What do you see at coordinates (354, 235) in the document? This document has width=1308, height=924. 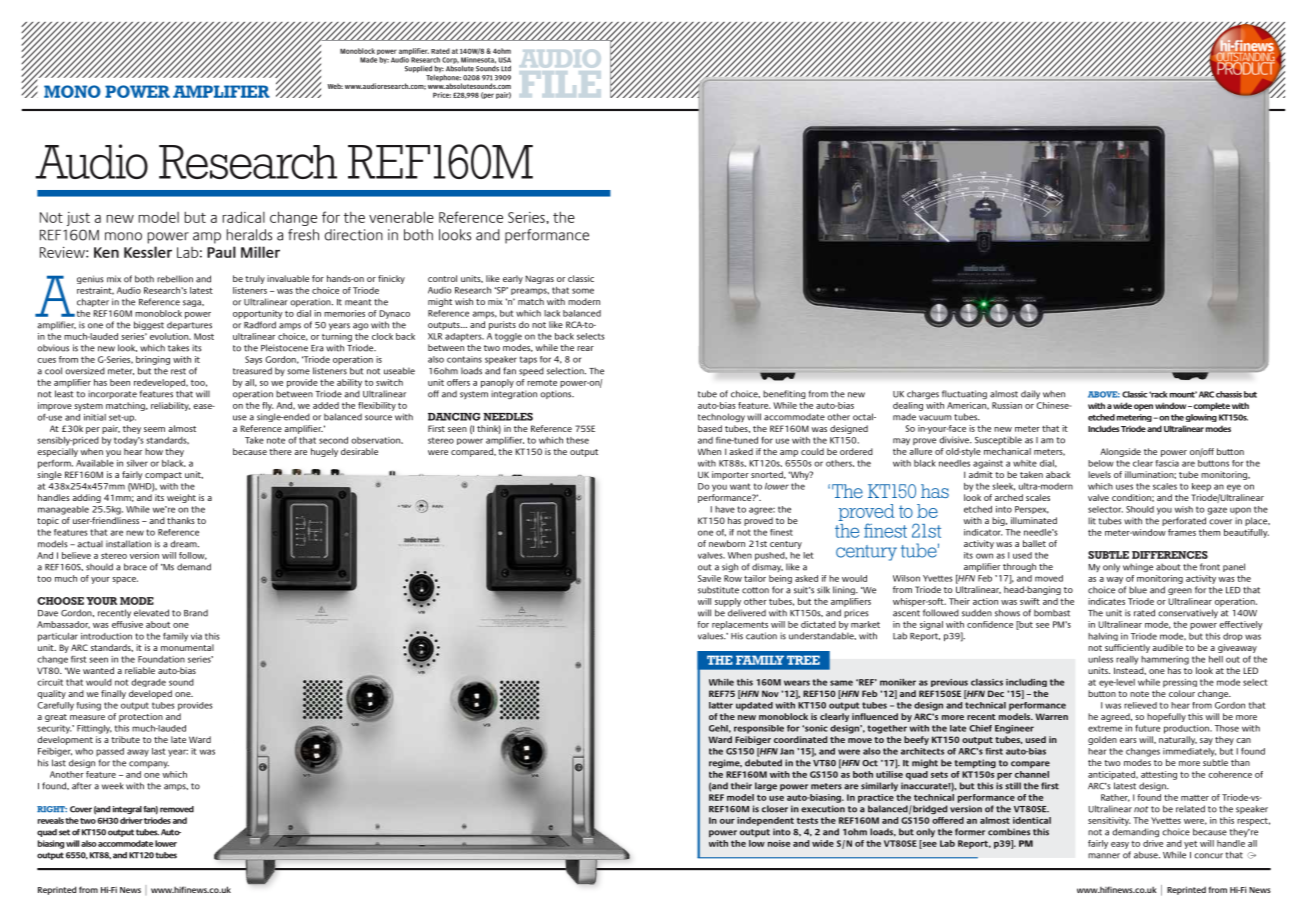 I see `direction` at bounding box center [354, 235].
